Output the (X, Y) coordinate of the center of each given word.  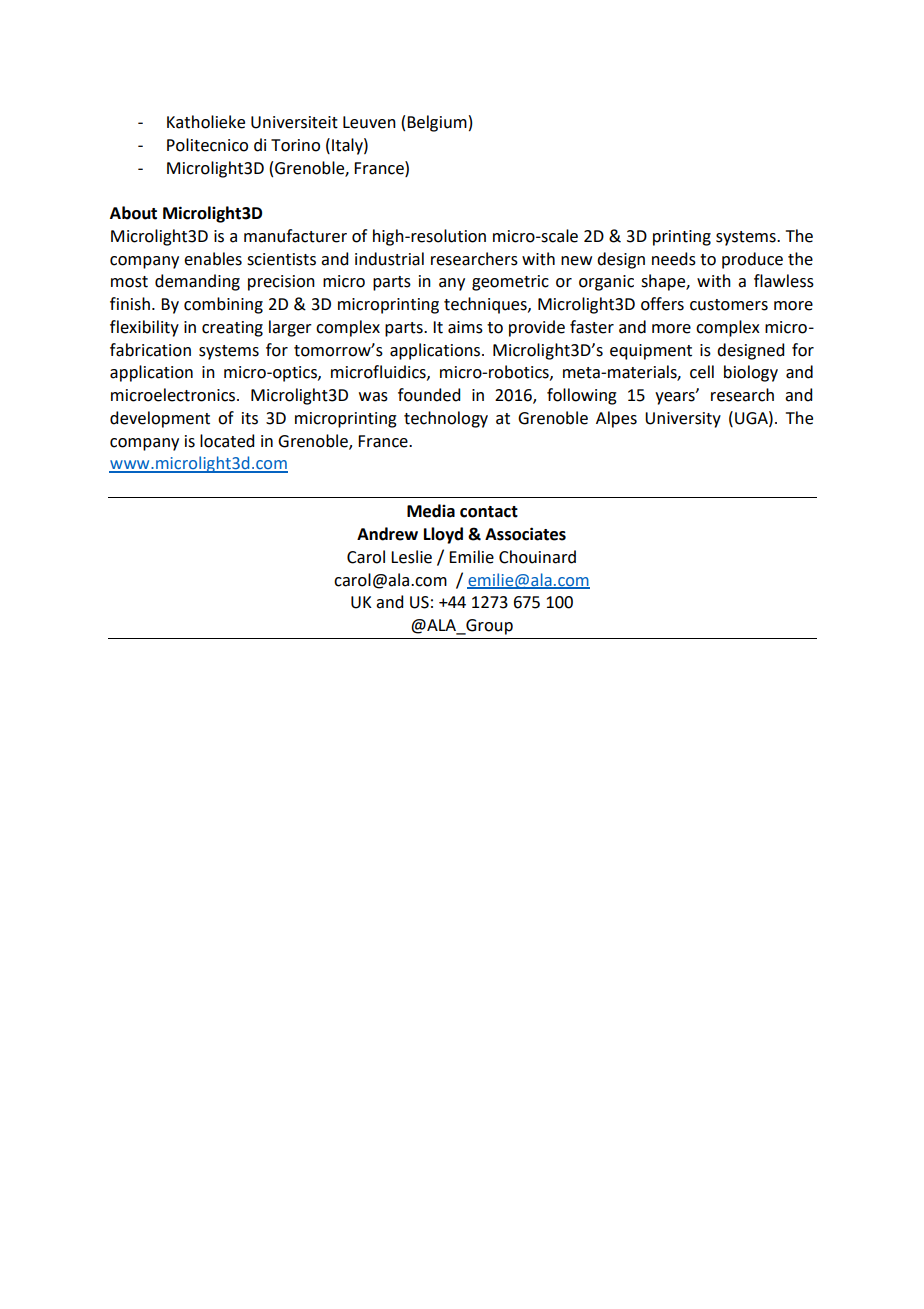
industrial (389, 259)
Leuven (369, 122)
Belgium (437, 123)
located (227, 441)
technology (446, 419)
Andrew (387, 534)
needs (674, 259)
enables (213, 259)
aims (465, 327)
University (683, 420)
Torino (295, 145)
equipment (651, 352)
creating (232, 329)
